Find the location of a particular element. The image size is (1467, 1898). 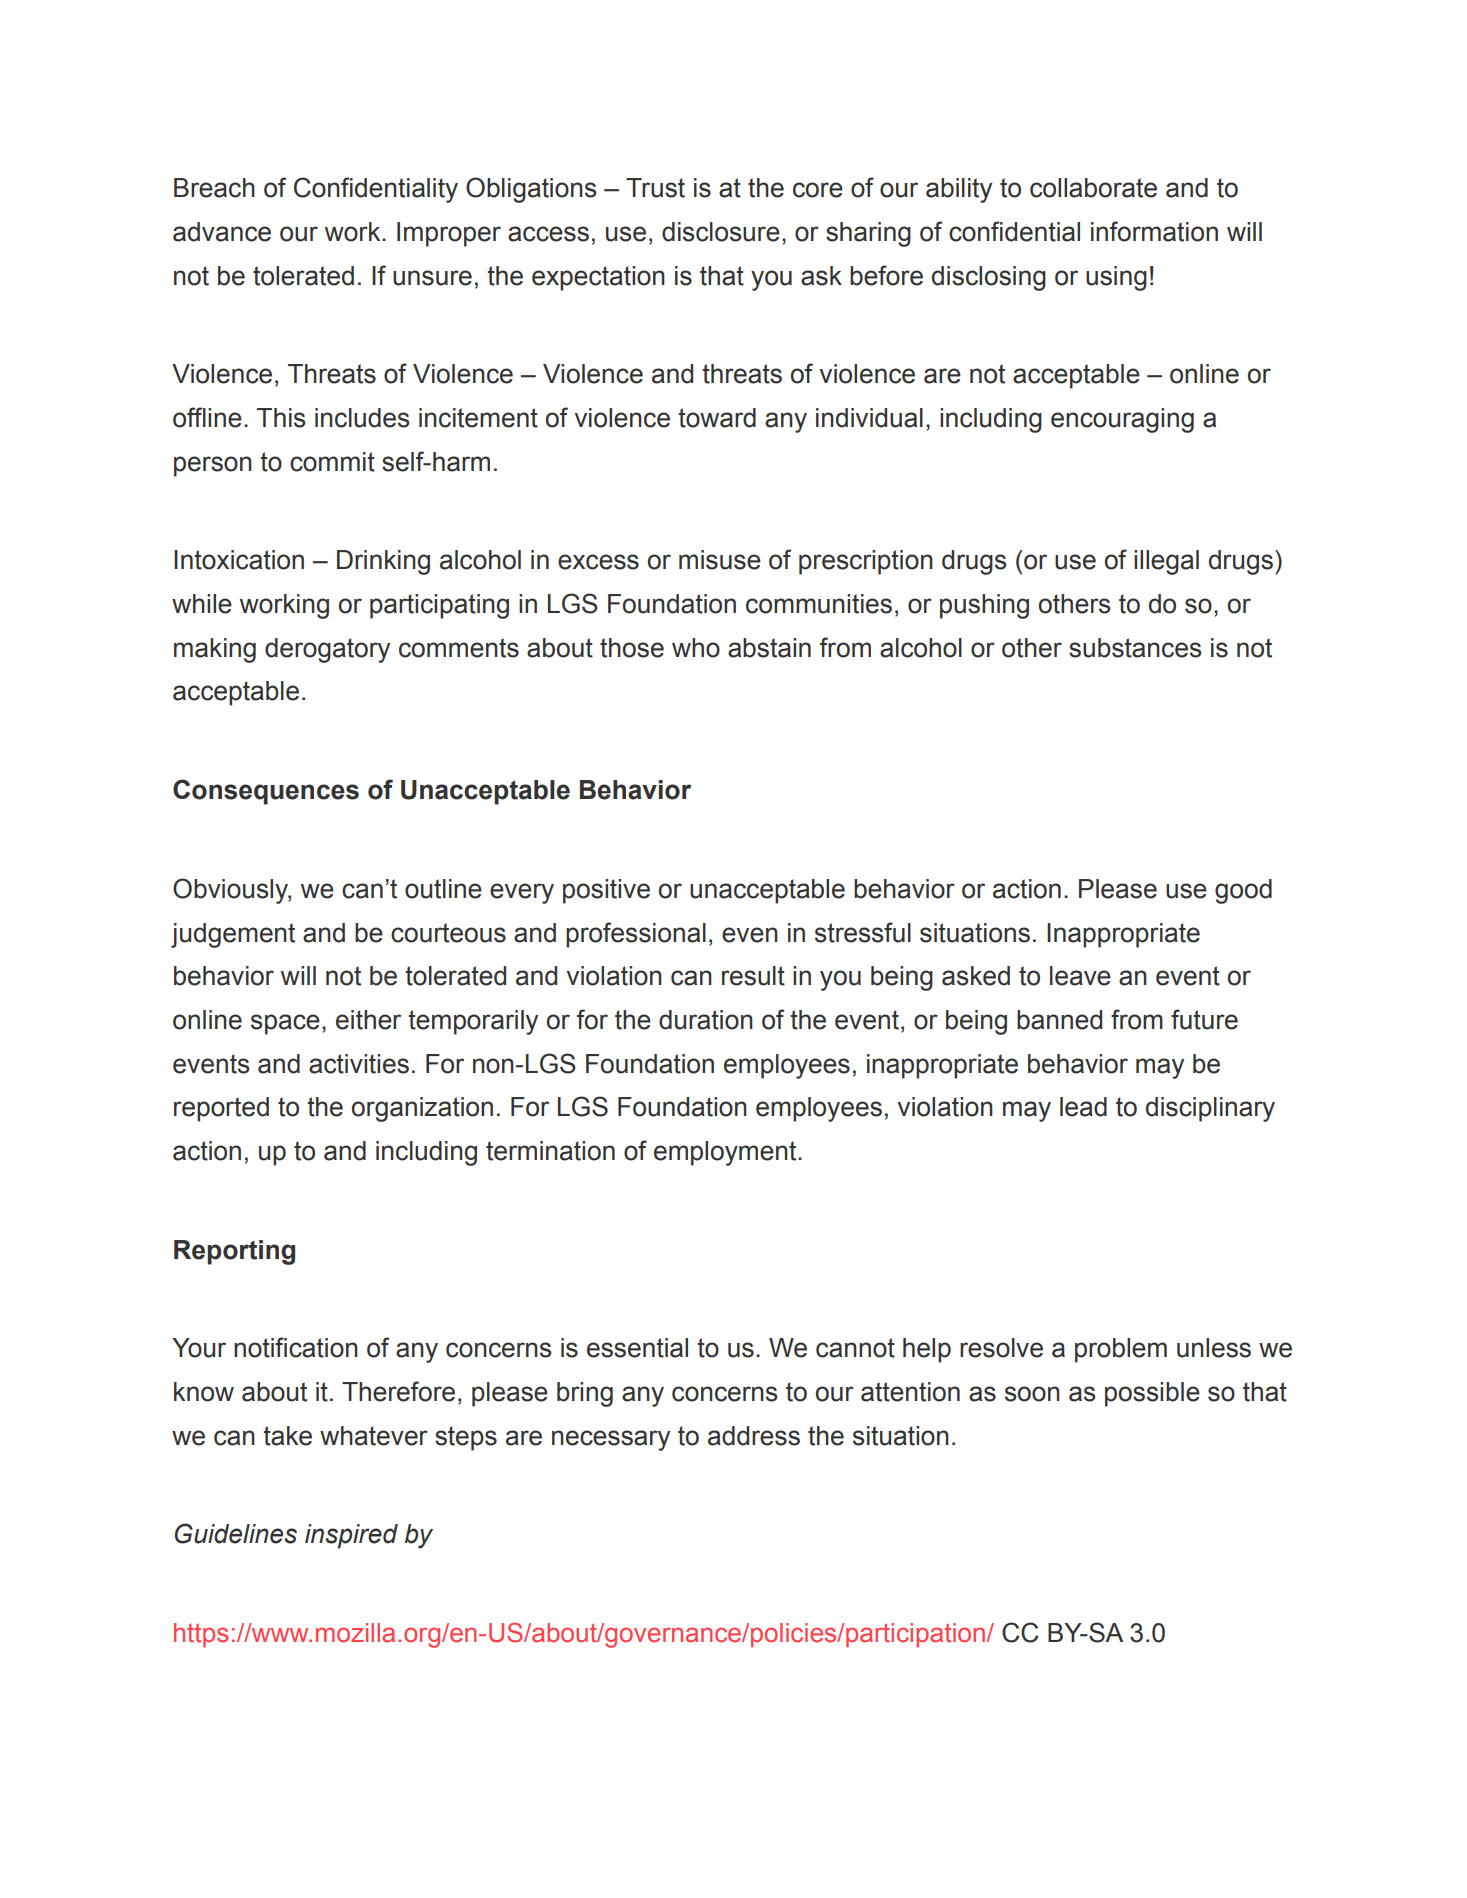

advance is located at coordinates (222, 232).
